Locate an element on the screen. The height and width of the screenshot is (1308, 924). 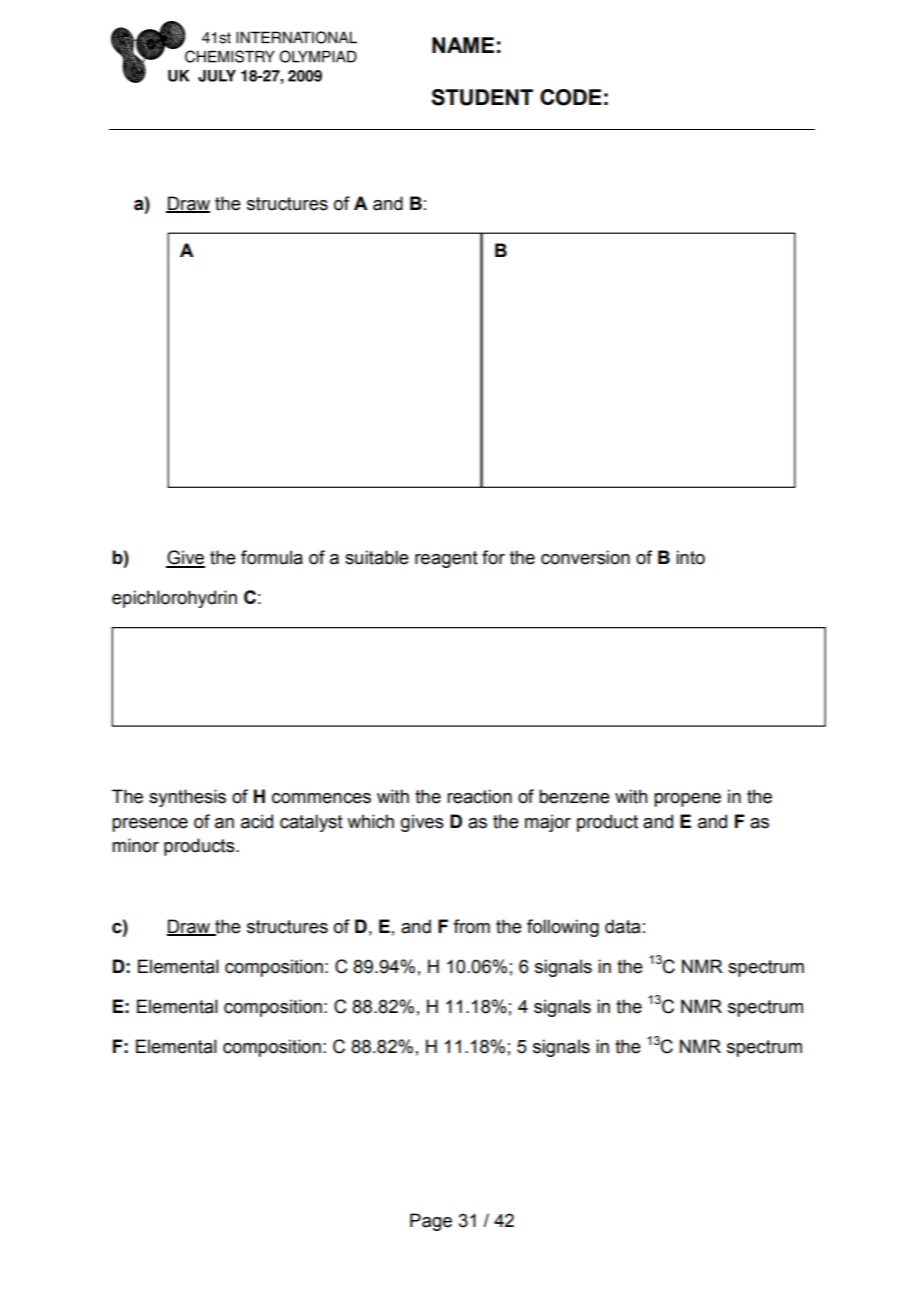
STUDENT is located at coordinates (482, 97).
